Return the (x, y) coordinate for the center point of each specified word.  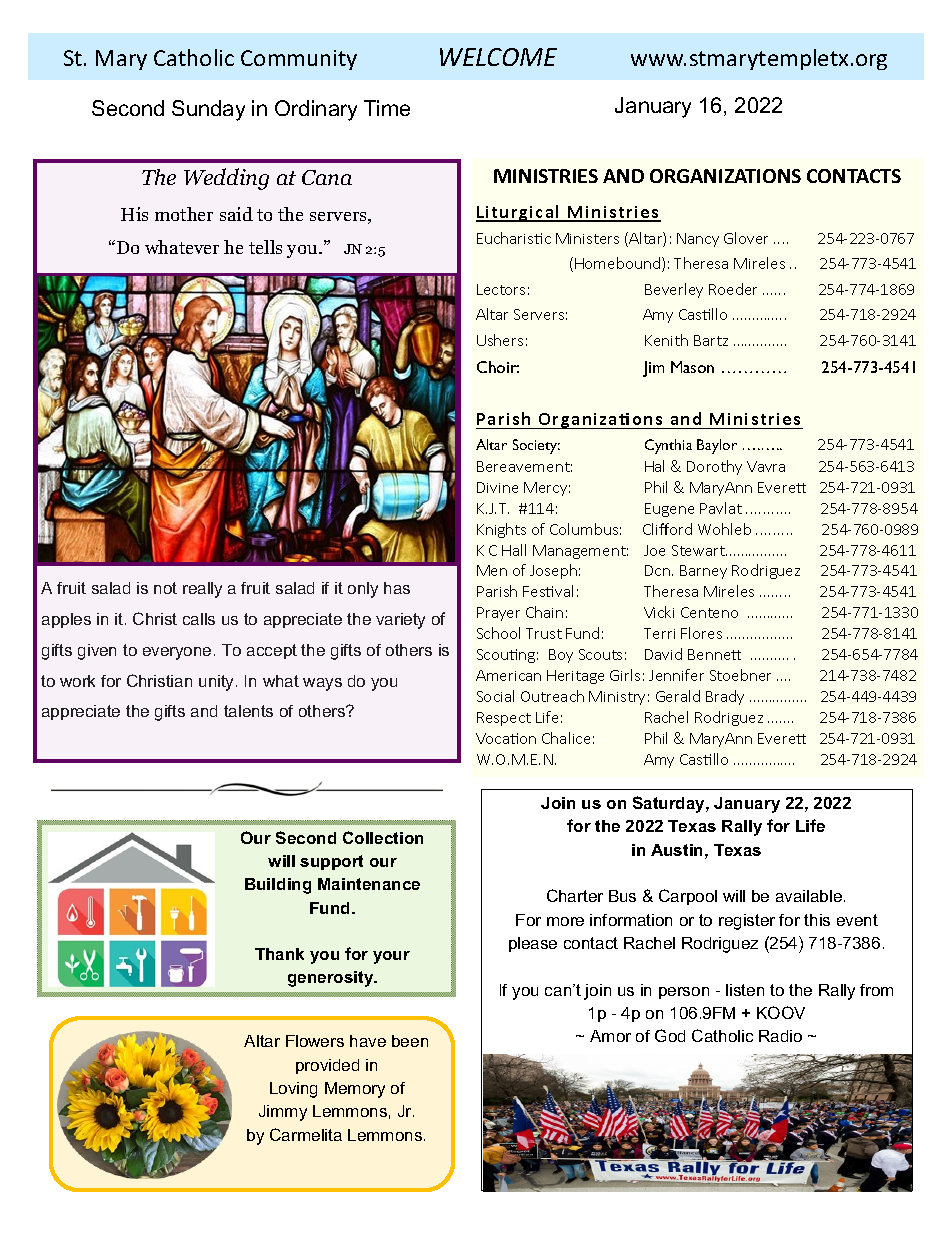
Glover (746, 238)
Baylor (717, 446)
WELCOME (498, 57)
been (410, 1041)
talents (248, 711)
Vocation (506, 738)
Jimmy (283, 1113)
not (165, 588)
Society (536, 446)
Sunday (208, 110)
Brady (725, 697)
